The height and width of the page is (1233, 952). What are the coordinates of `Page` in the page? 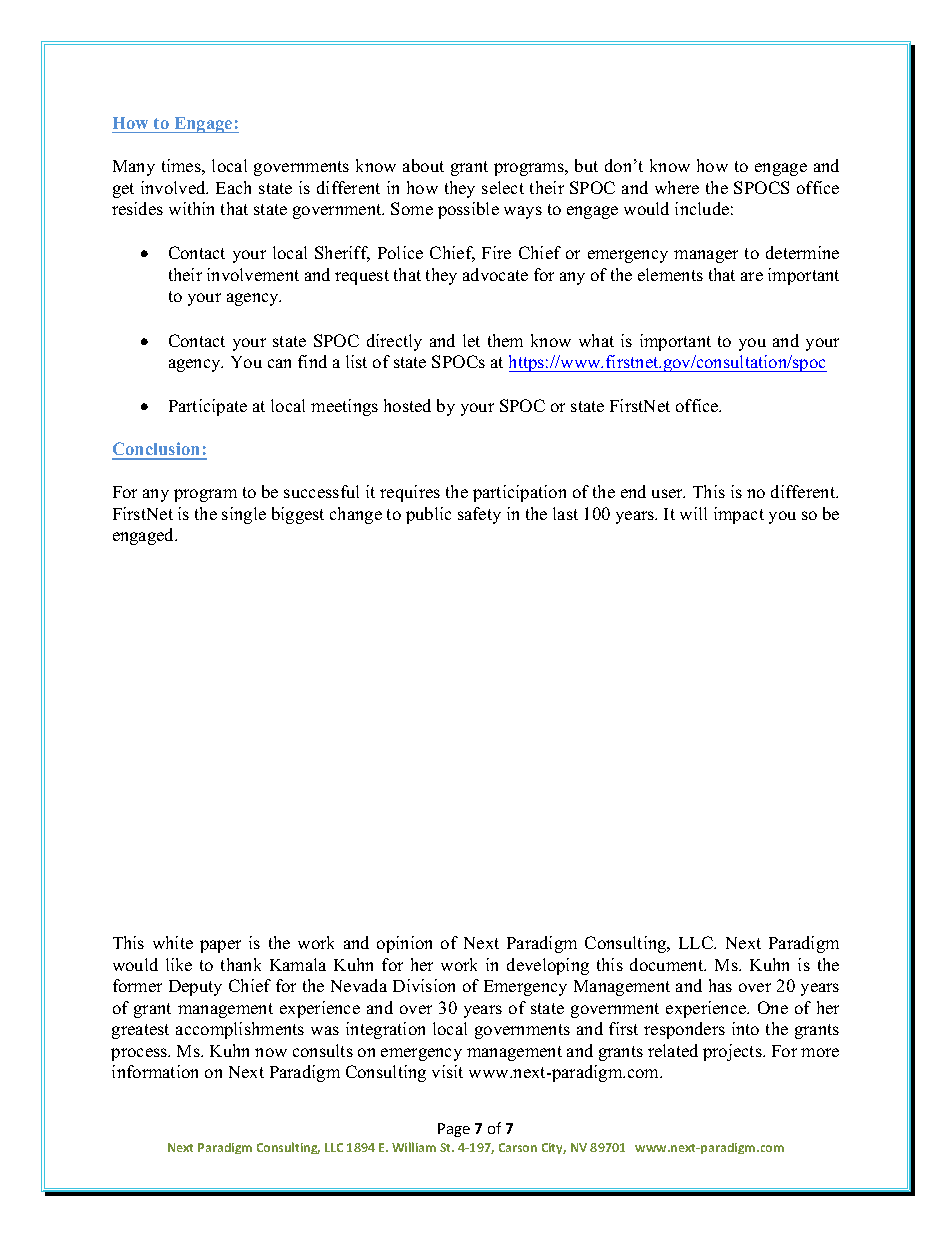 It's located at (454, 1130).
